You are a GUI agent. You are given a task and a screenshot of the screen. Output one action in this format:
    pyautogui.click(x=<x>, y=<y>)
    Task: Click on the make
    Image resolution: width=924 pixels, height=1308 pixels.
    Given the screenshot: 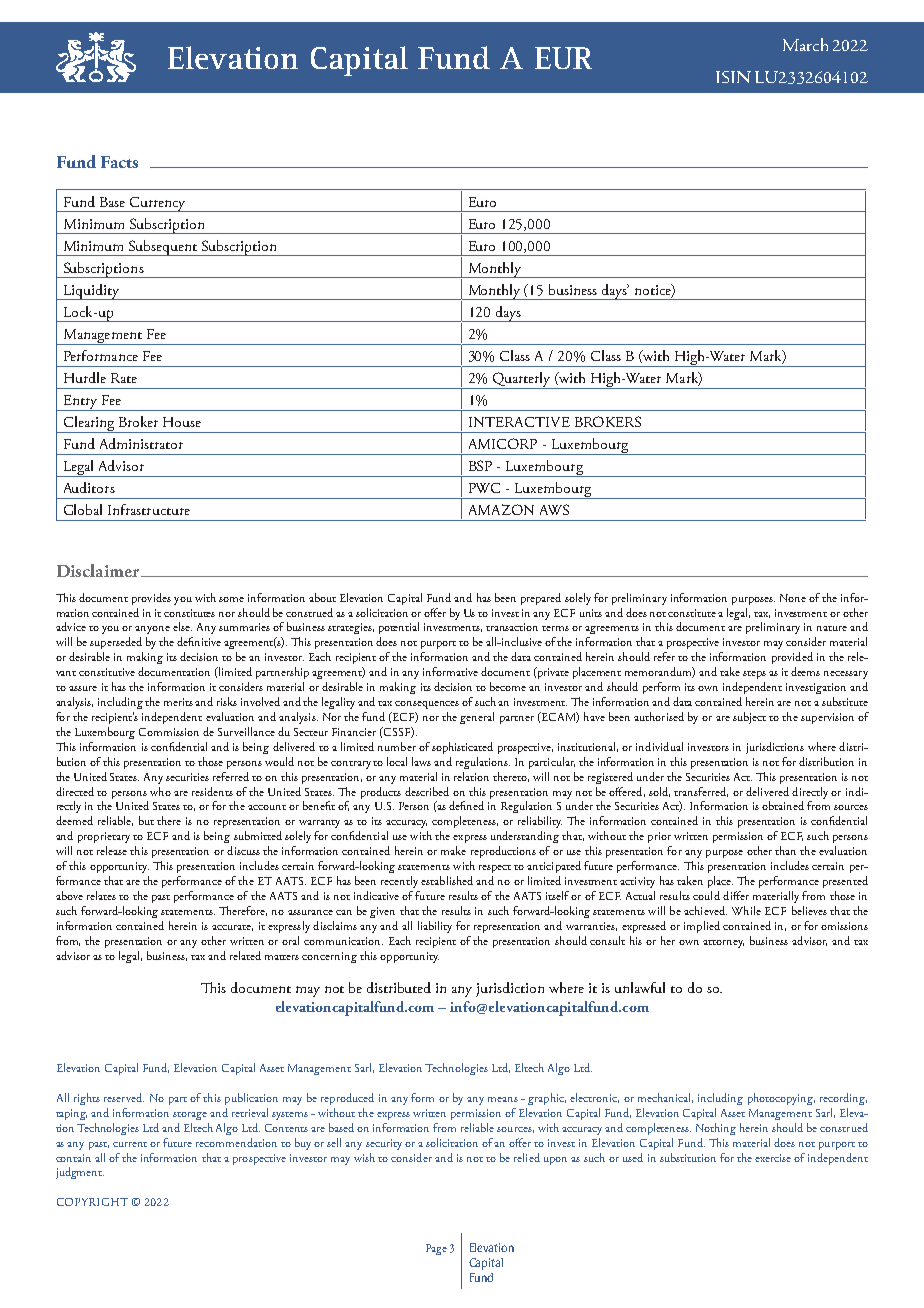 What is the action you would take?
    pyautogui.click(x=453, y=850)
